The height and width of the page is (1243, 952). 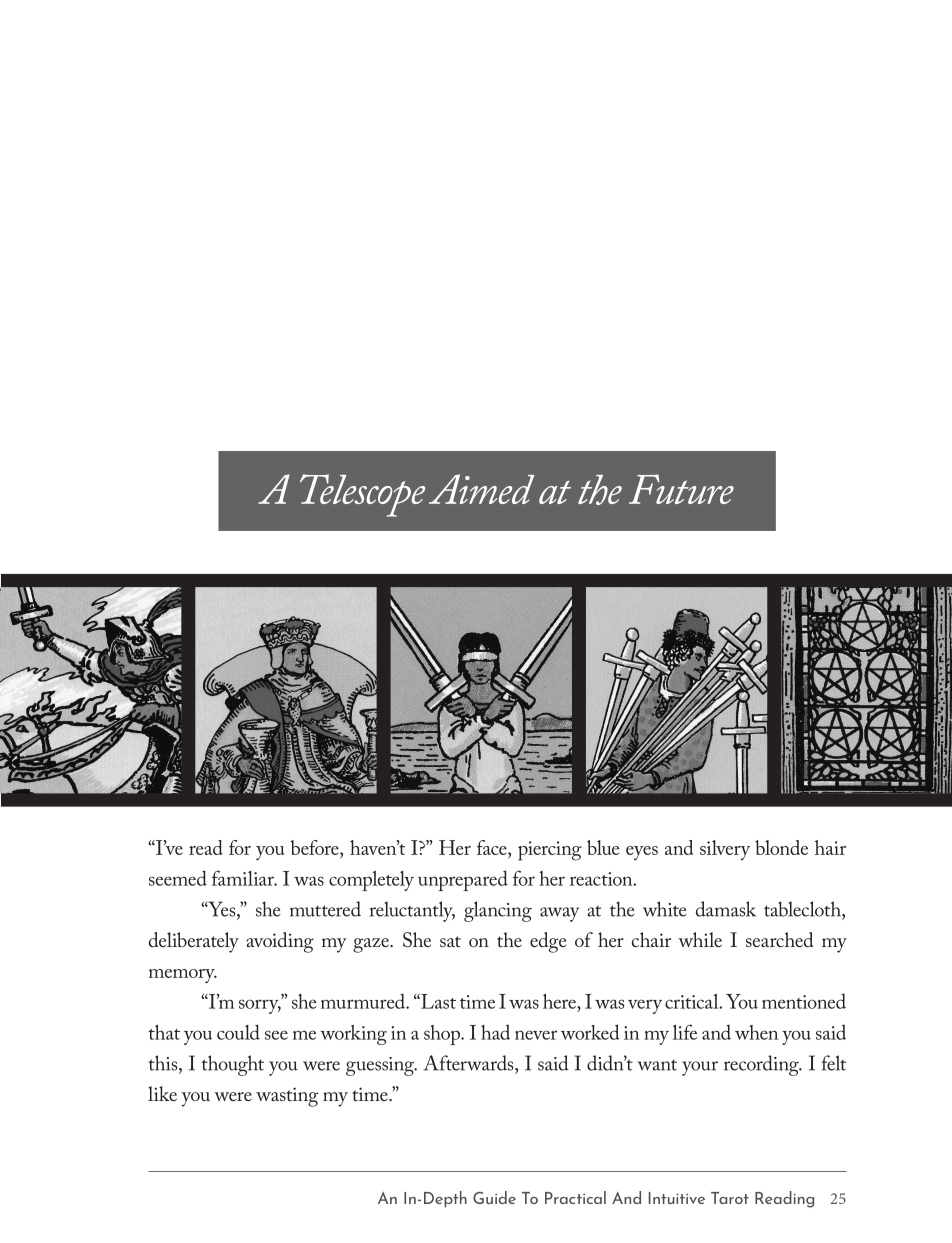 What do you see at coordinates (681, 489) in the page?
I see `Future` at bounding box center [681, 489].
